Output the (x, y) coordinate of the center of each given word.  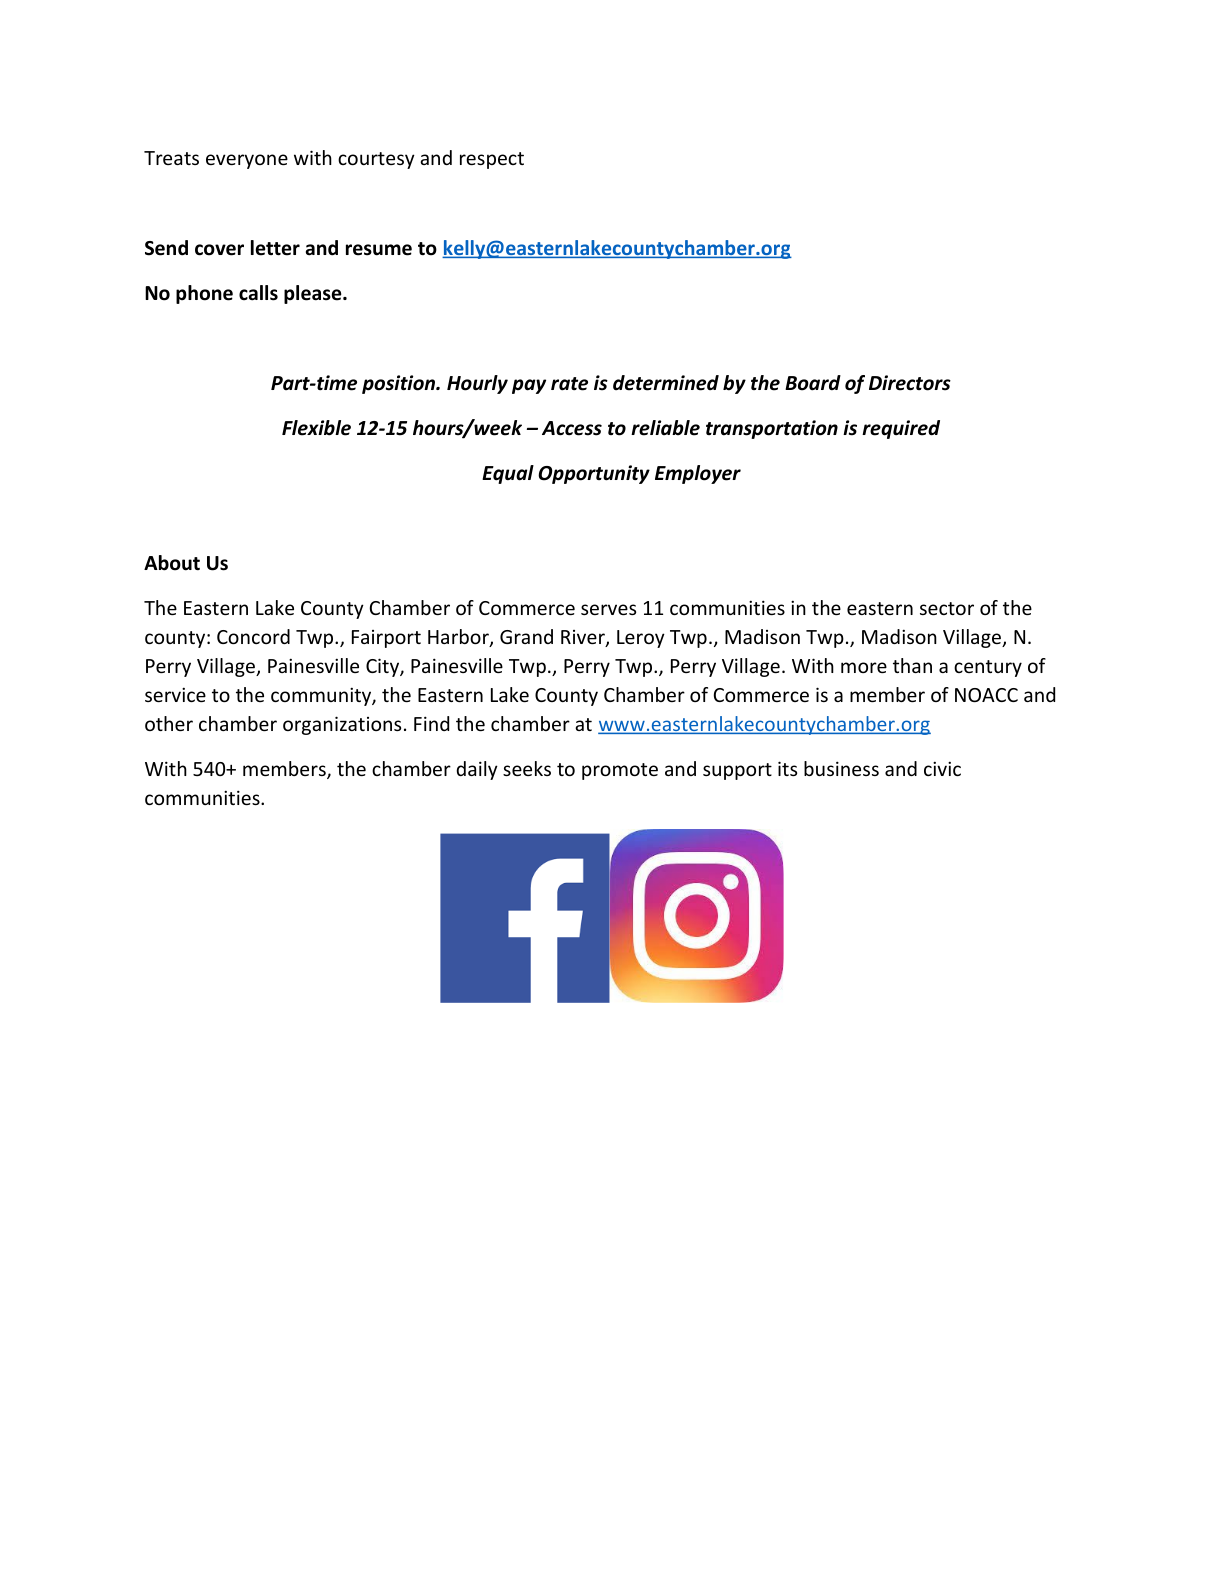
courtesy (376, 160)
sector (947, 608)
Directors (910, 383)
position (399, 384)
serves (608, 609)
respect (492, 160)
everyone (247, 161)
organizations (342, 725)
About (172, 563)
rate (569, 384)
